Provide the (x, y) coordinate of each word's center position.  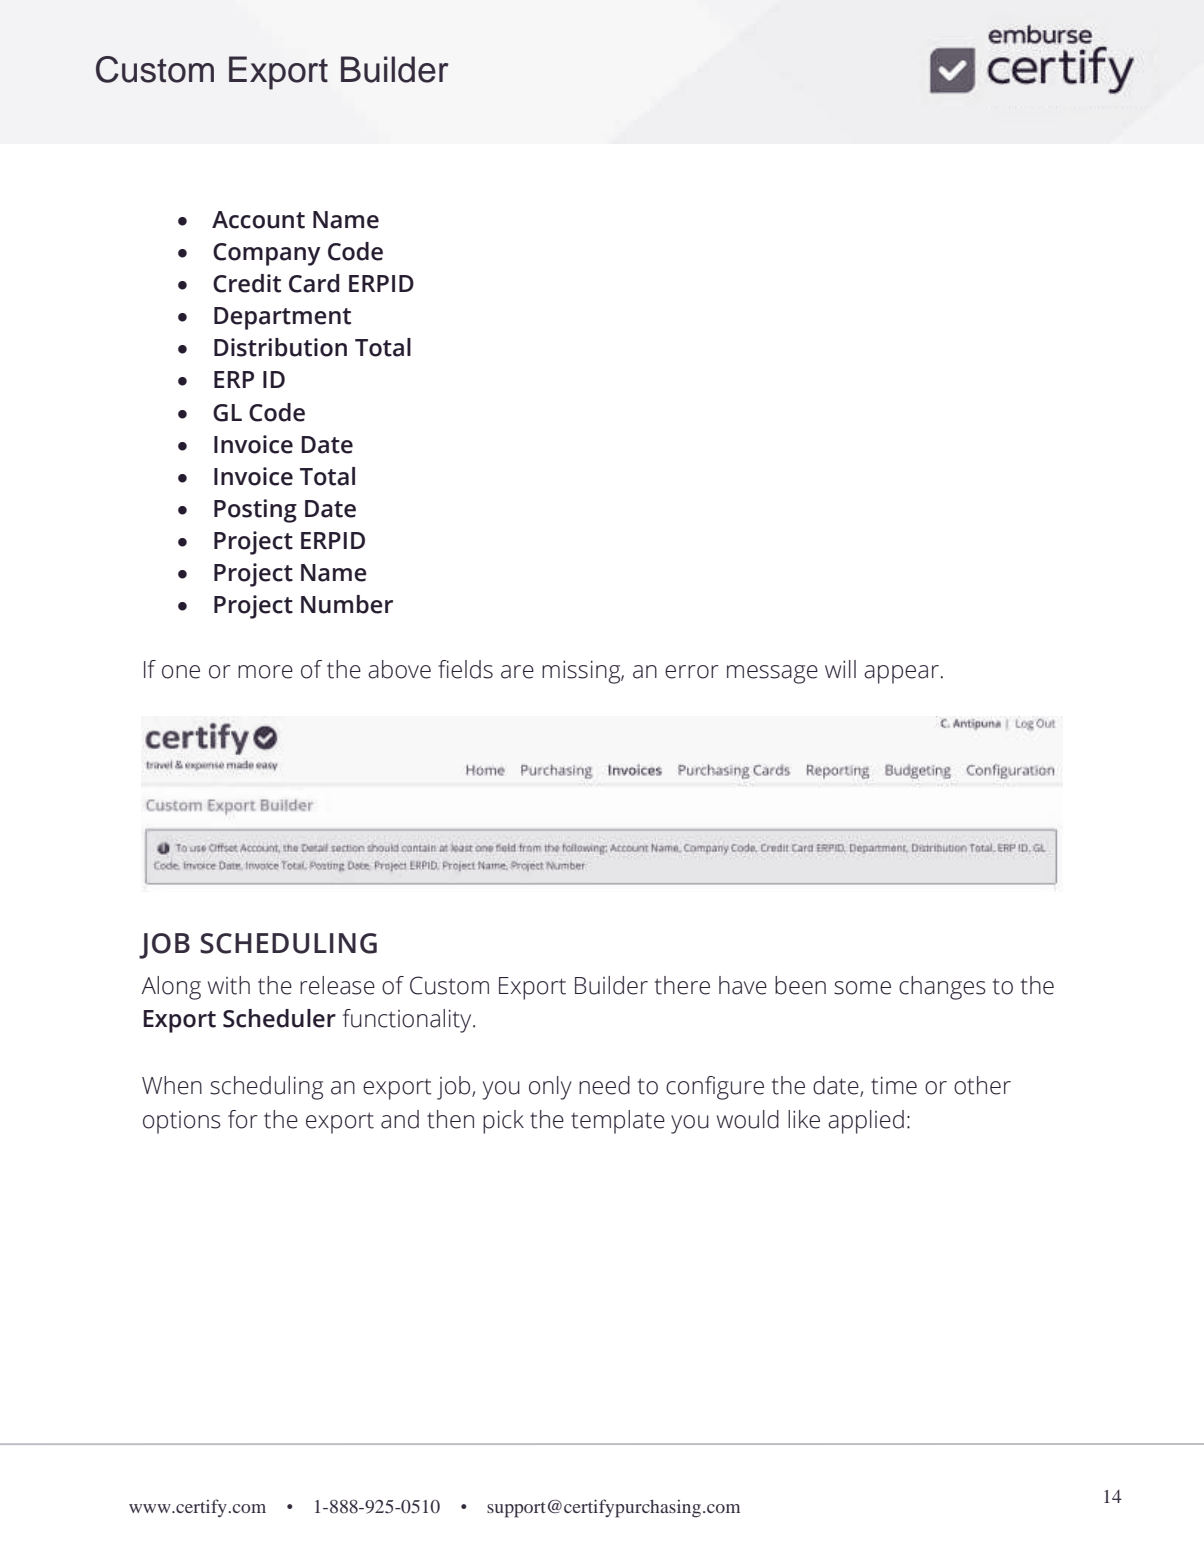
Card (314, 283)
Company (267, 254)
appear (901, 674)
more (265, 672)
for (243, 1119)
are (517, 672)
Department (282, 318)
